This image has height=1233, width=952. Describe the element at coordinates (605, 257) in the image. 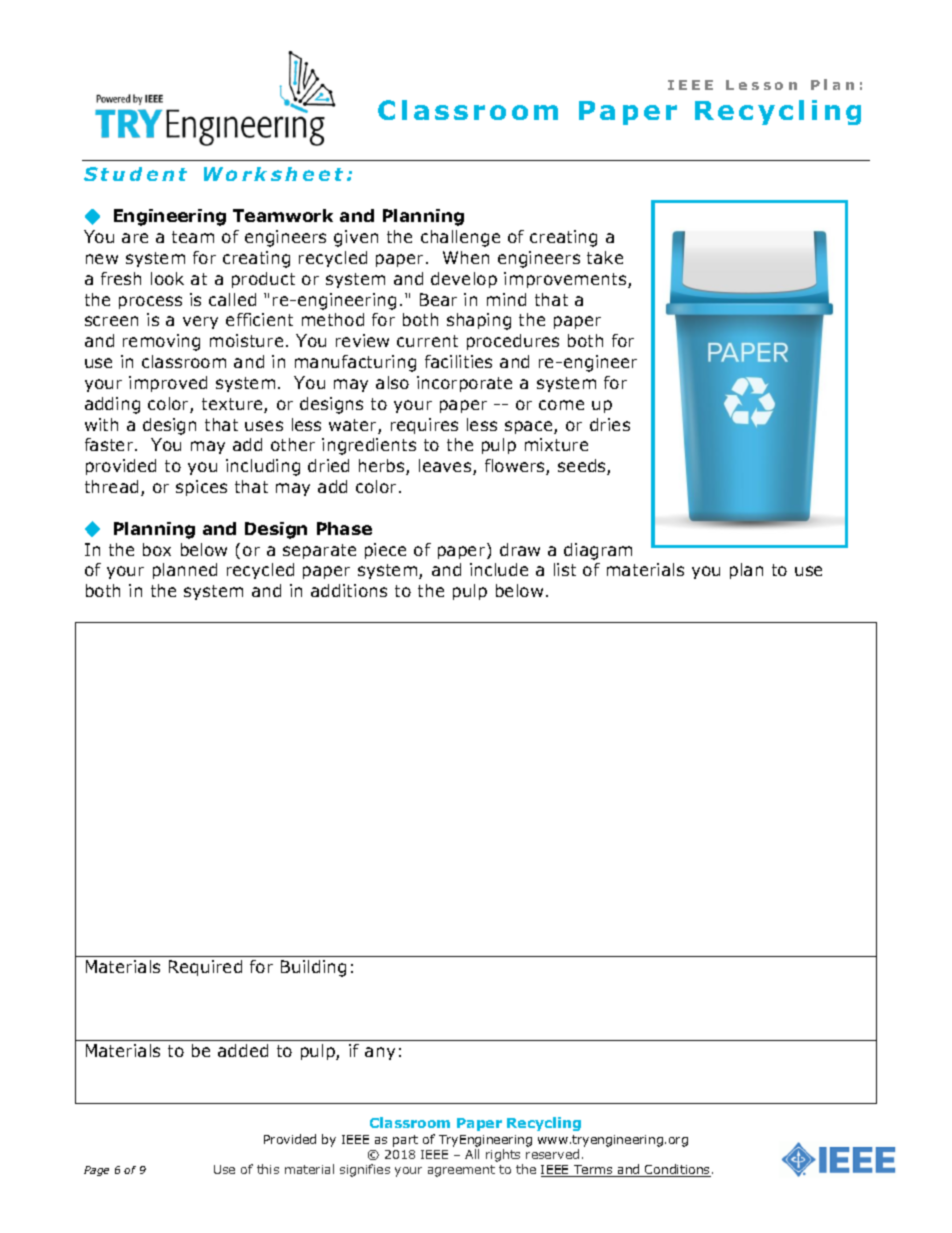

I see `take` at that location.
